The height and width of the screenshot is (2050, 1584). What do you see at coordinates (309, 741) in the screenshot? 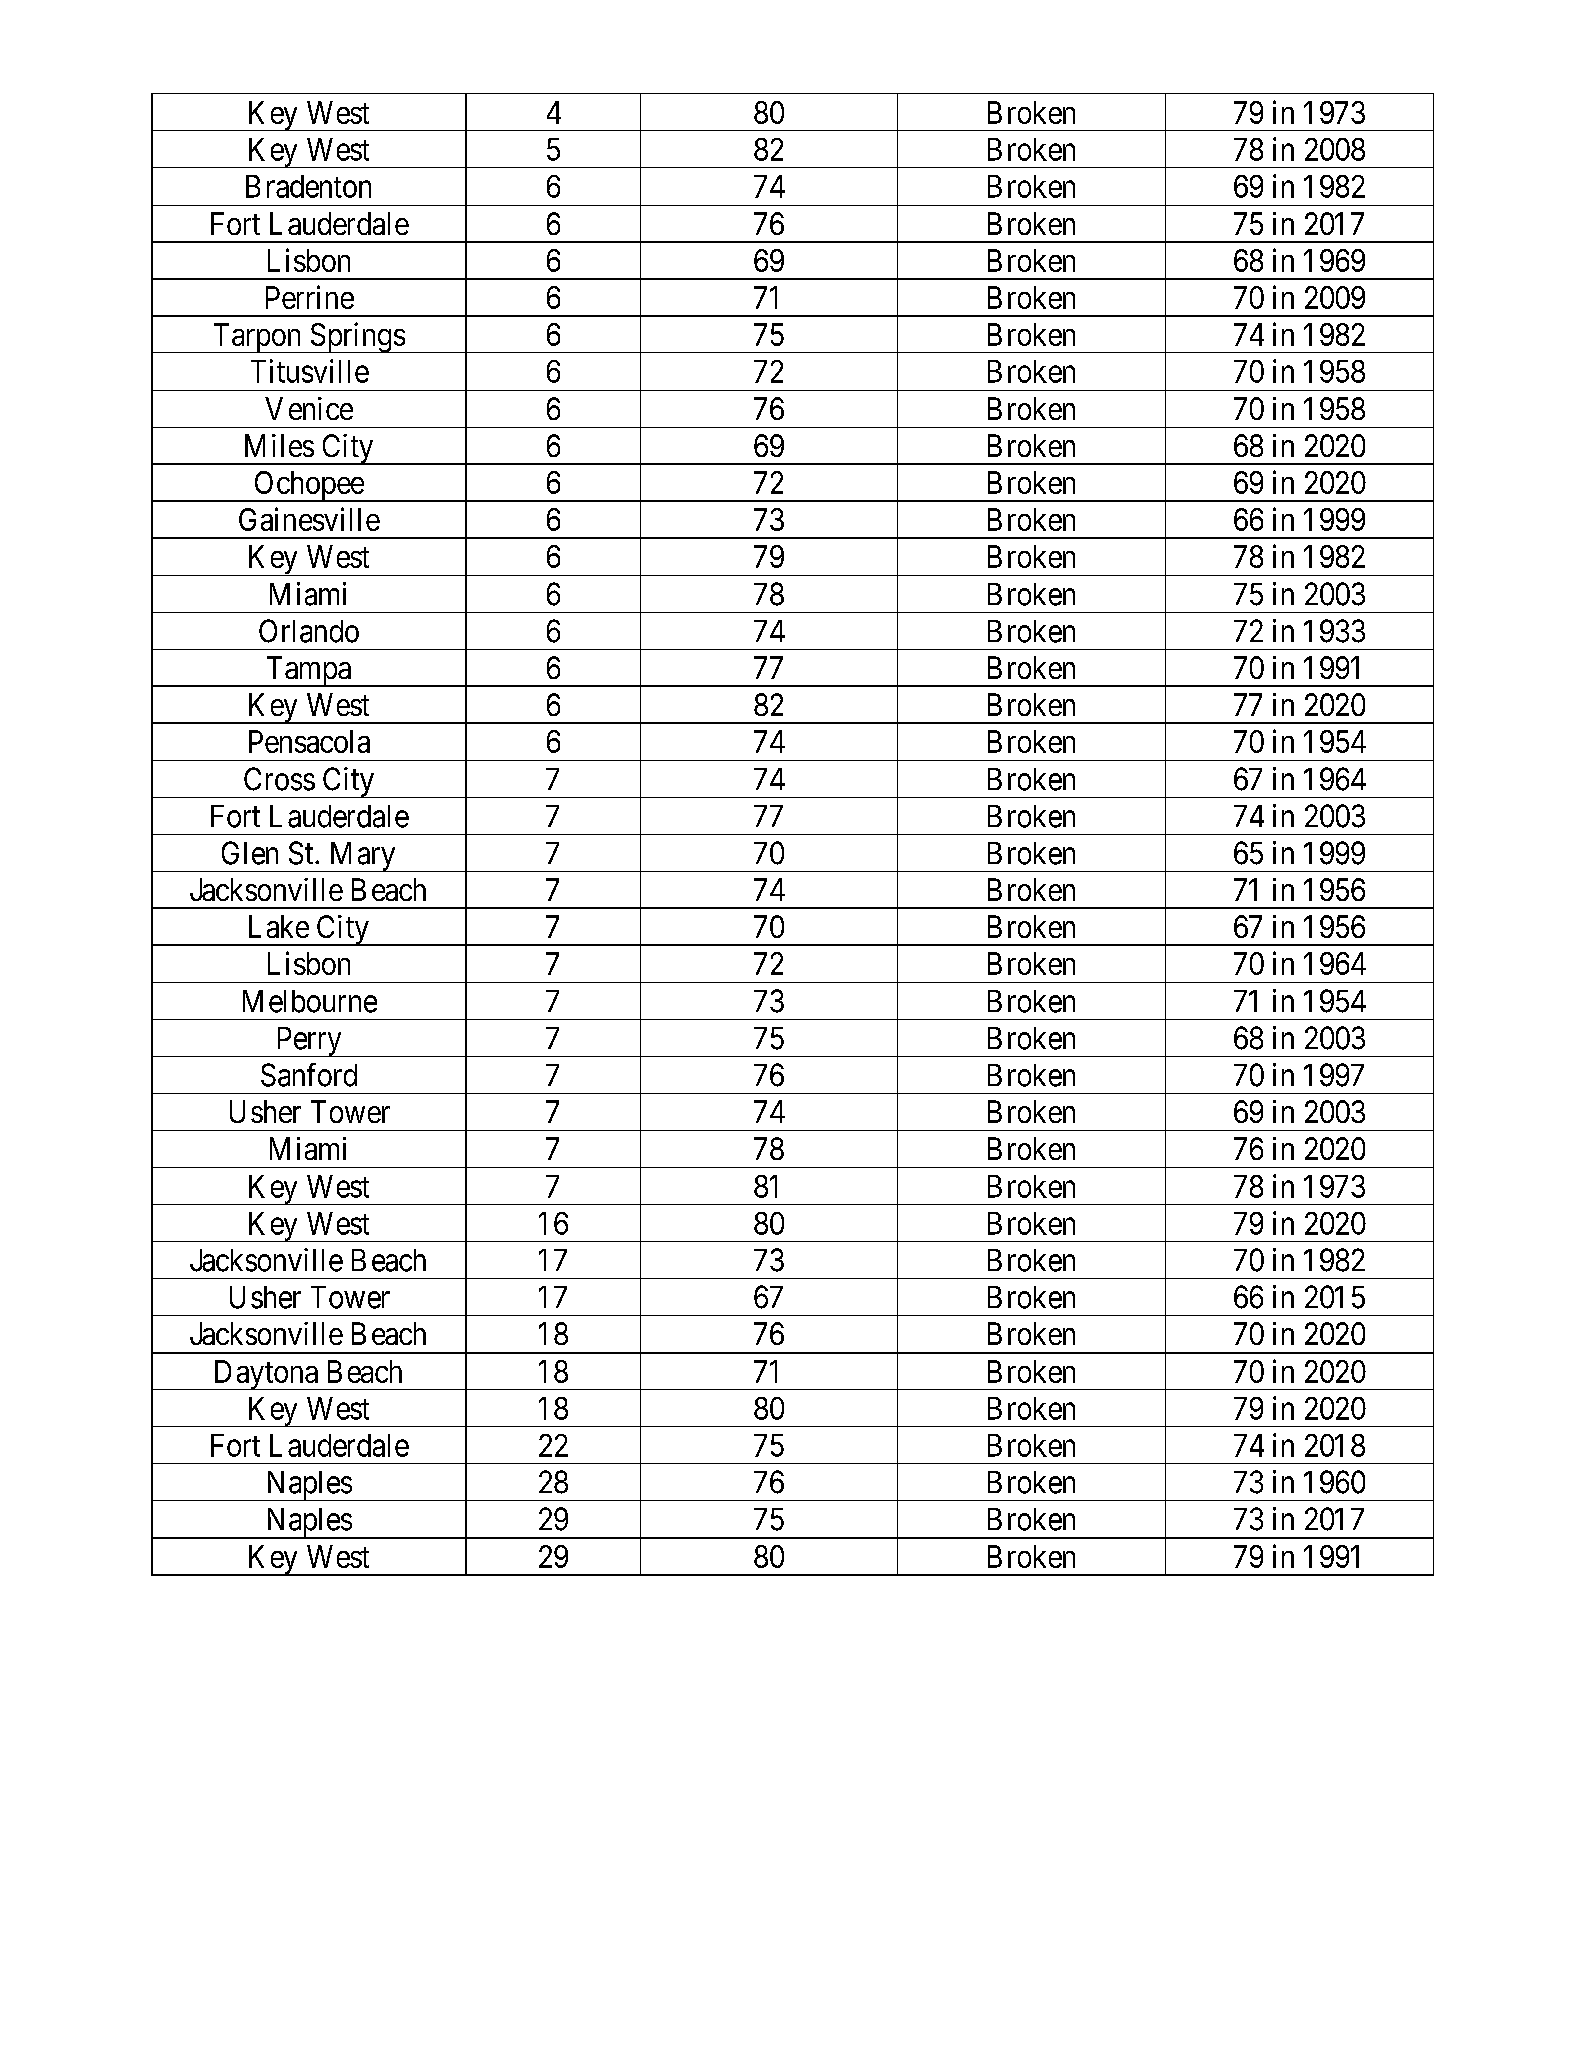
I see `Pensacola` at bounding box center [309, 741].
